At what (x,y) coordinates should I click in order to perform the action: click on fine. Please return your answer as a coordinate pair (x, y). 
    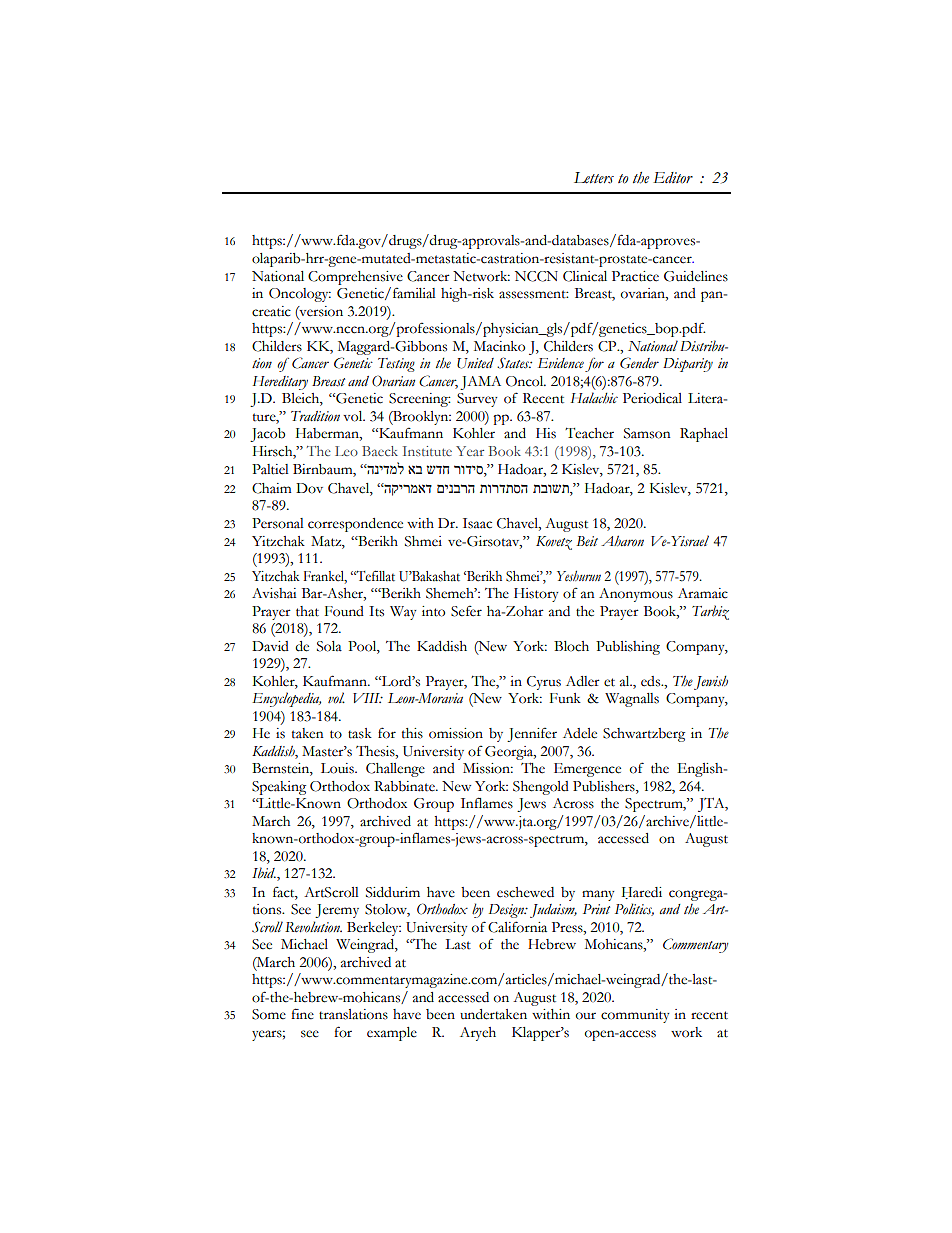
    Looking at the image, I should click on (302, 1014).
